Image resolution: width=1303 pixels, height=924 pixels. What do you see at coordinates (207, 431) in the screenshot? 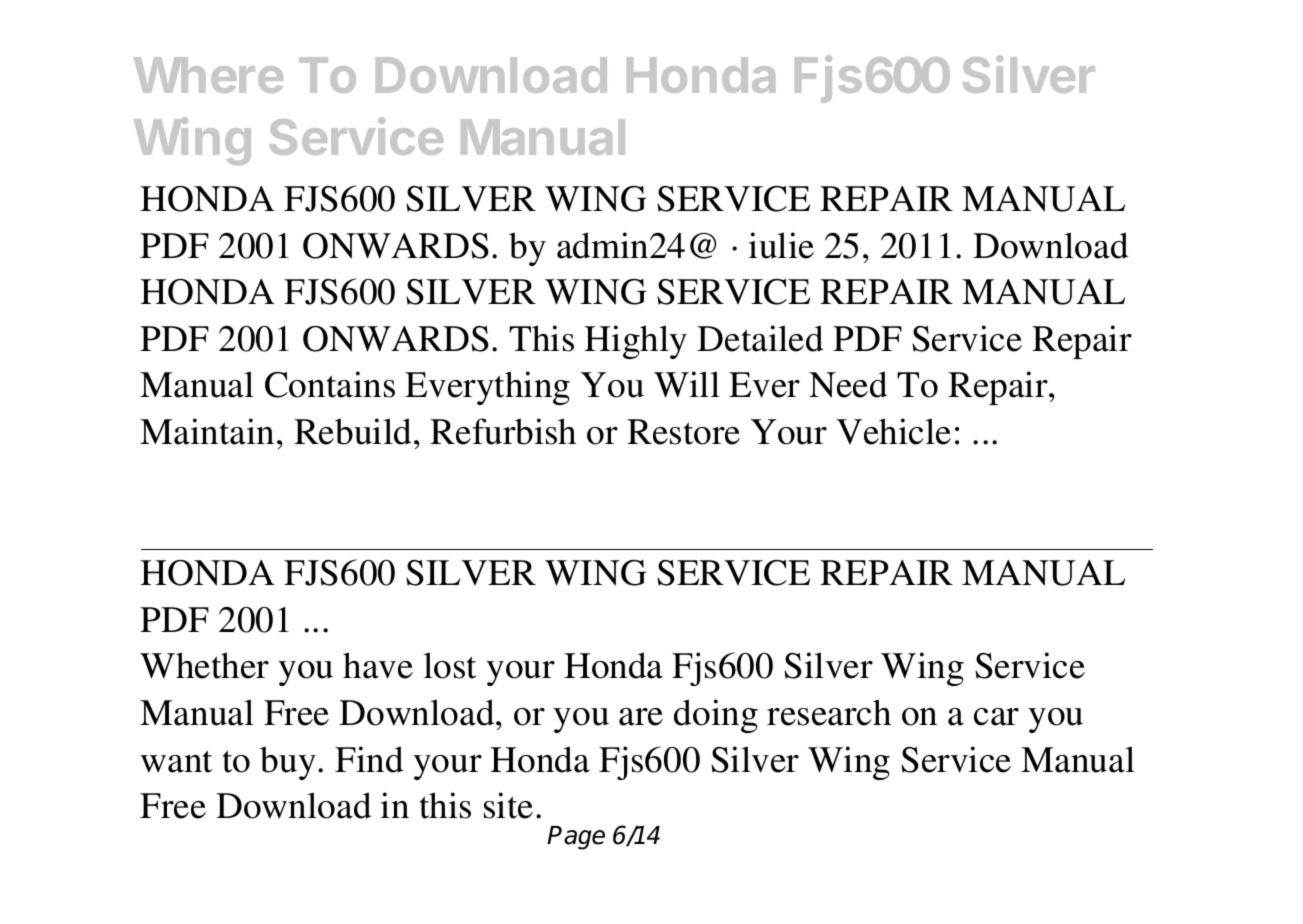
I see `Maintain` at bounding box center [207, 431].
